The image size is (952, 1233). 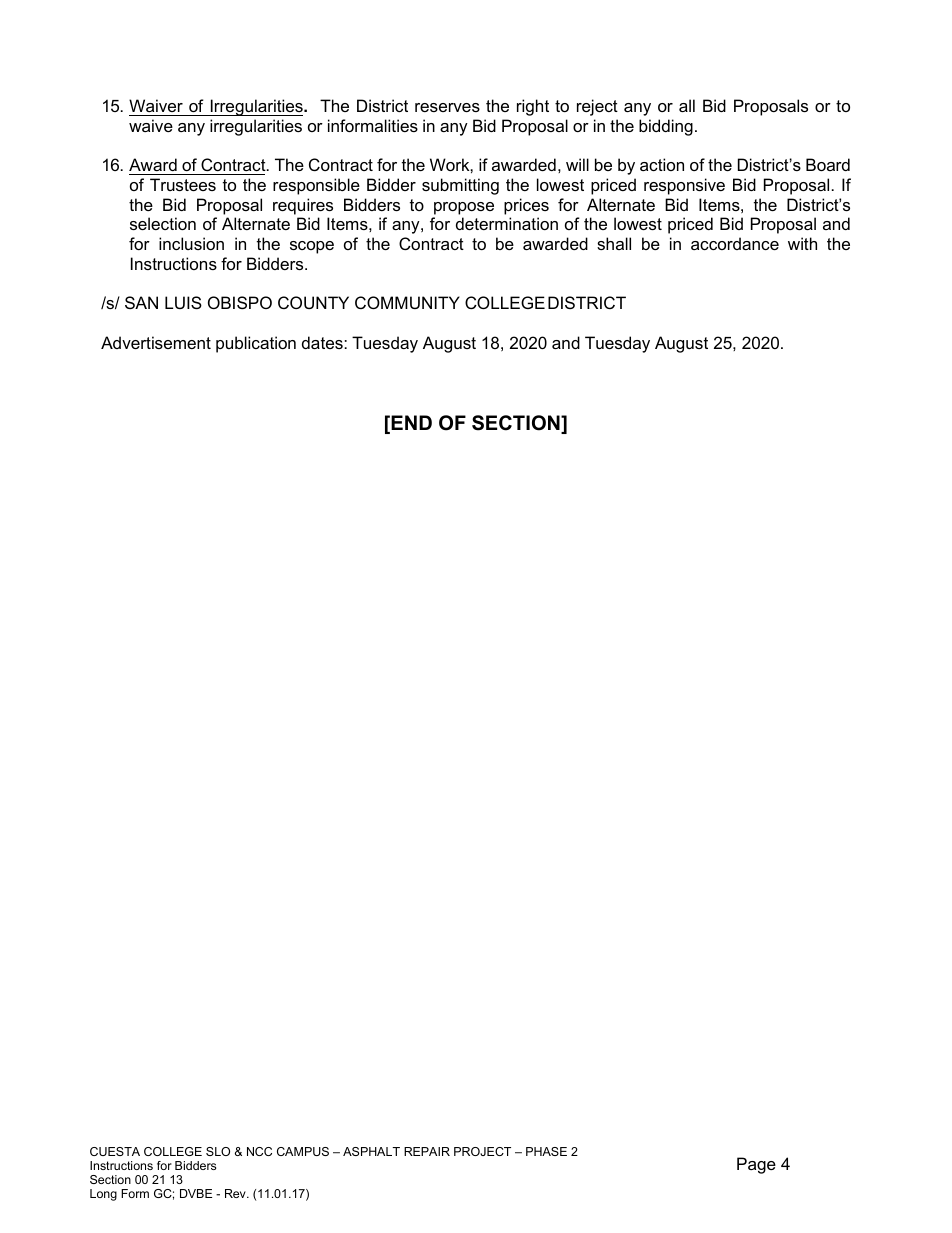 What do you see at coordinates (666, 127) in the document?
I see `bidding` at bounding box center [666, 127].
